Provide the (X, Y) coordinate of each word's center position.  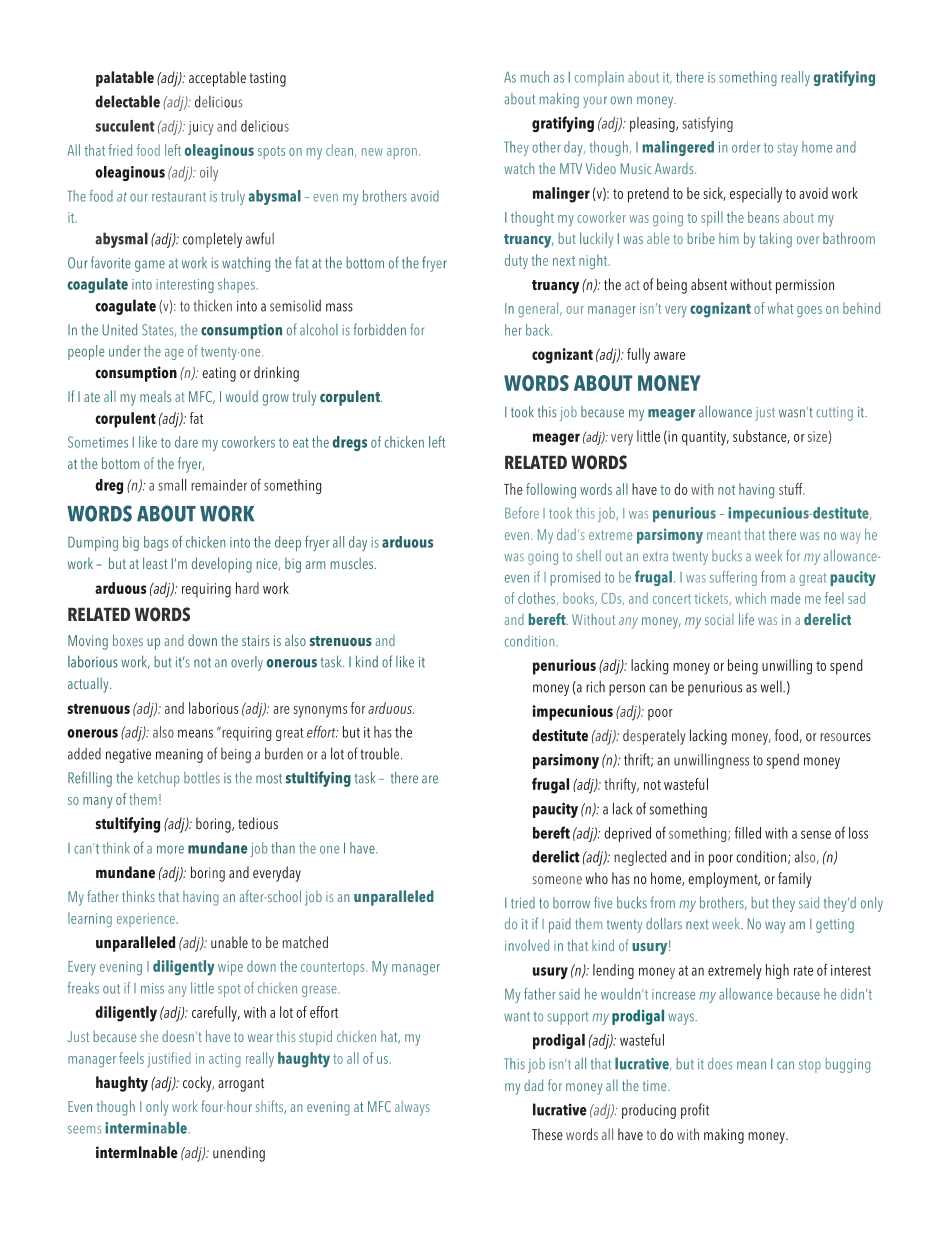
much (535, 77)
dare (186, 442)
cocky (198, 1084)
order (746, 147)
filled (748, 832)
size (817, 436)
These (547, 1134)
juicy (201, 128)
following (551, 491)
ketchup (159, 779)
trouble (381, 753)
